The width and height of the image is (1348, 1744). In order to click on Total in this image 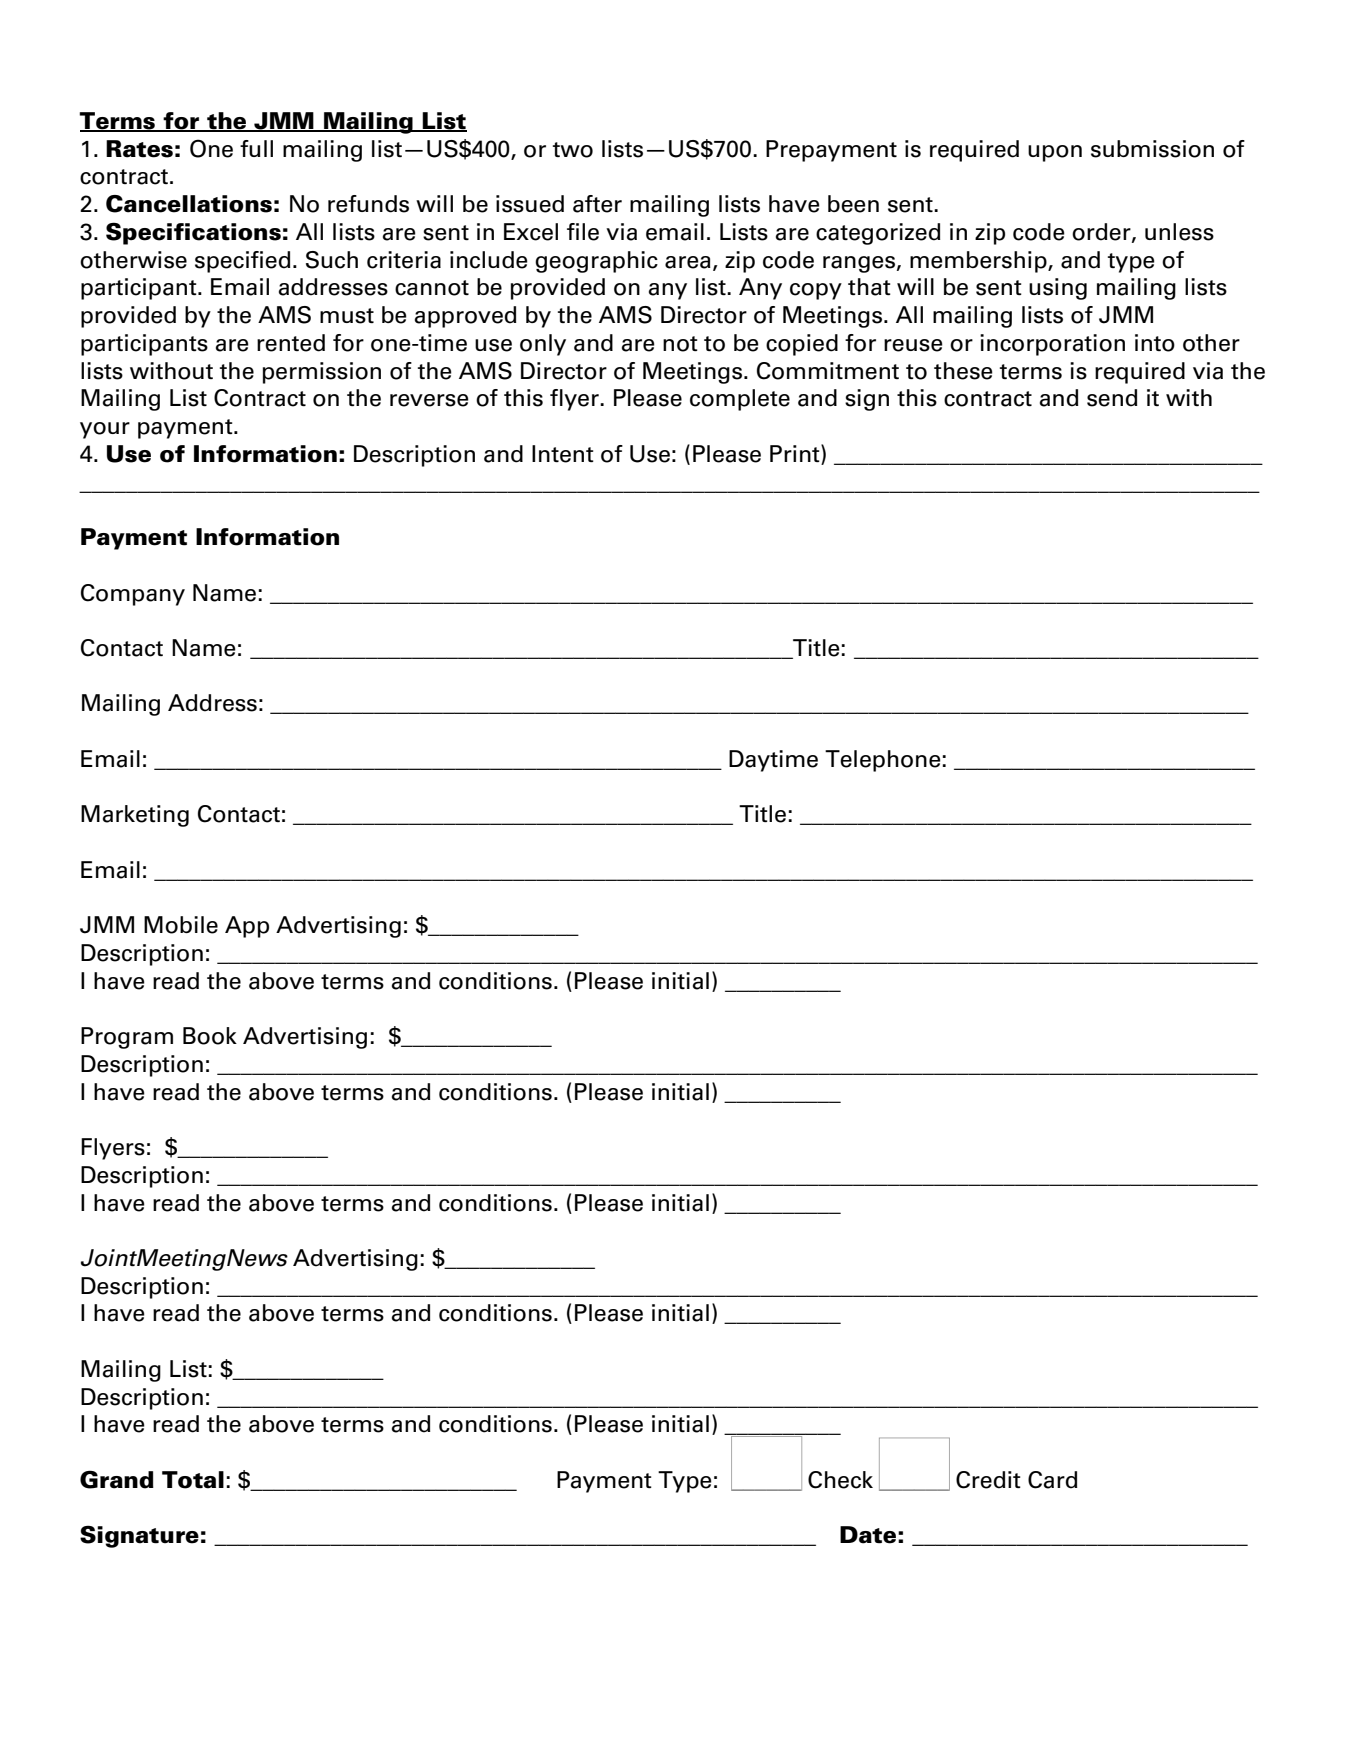, I will do `click(193, 1480)`.
